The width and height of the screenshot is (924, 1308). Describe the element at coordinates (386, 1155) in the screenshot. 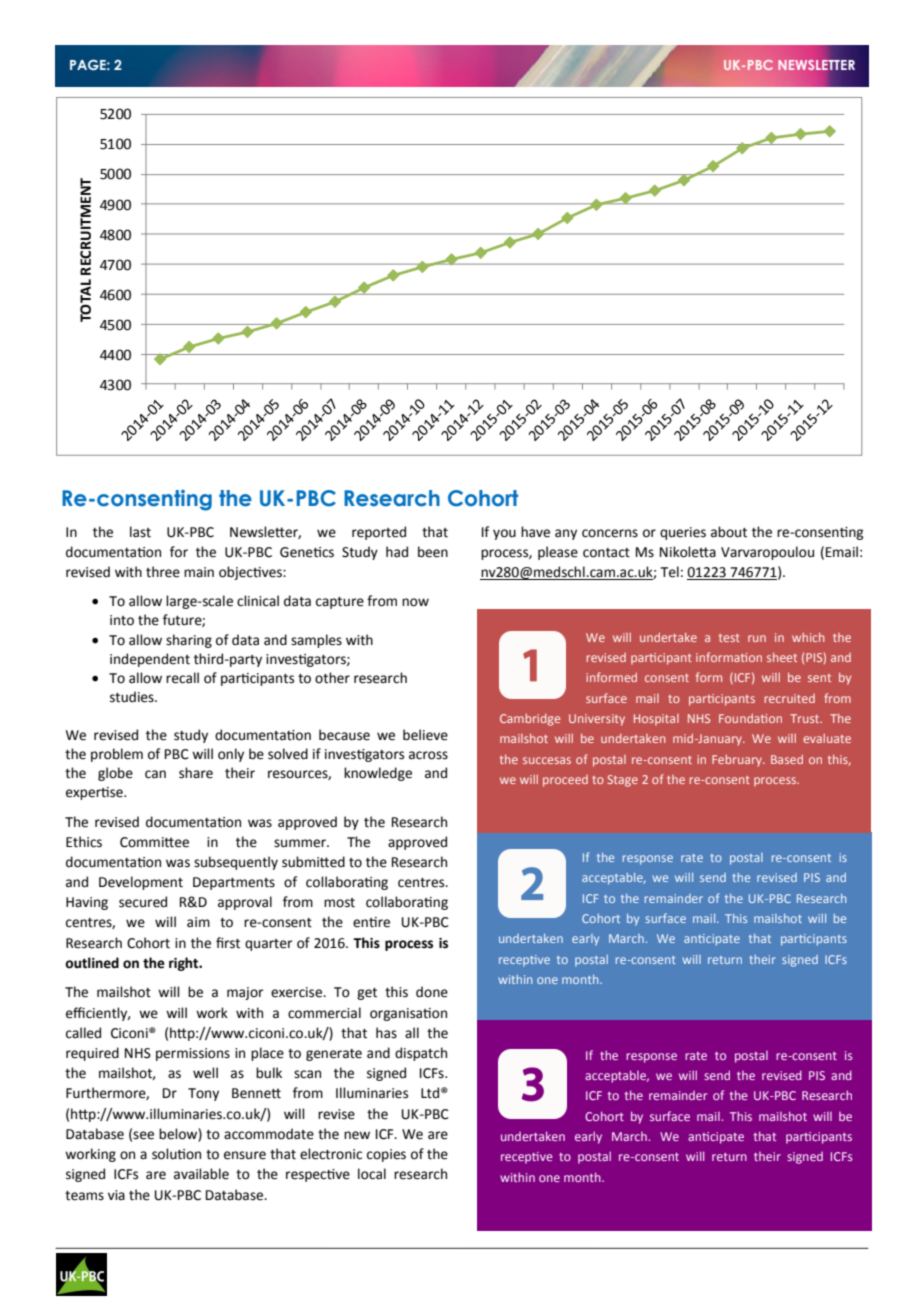

I see `copies` at that location.
